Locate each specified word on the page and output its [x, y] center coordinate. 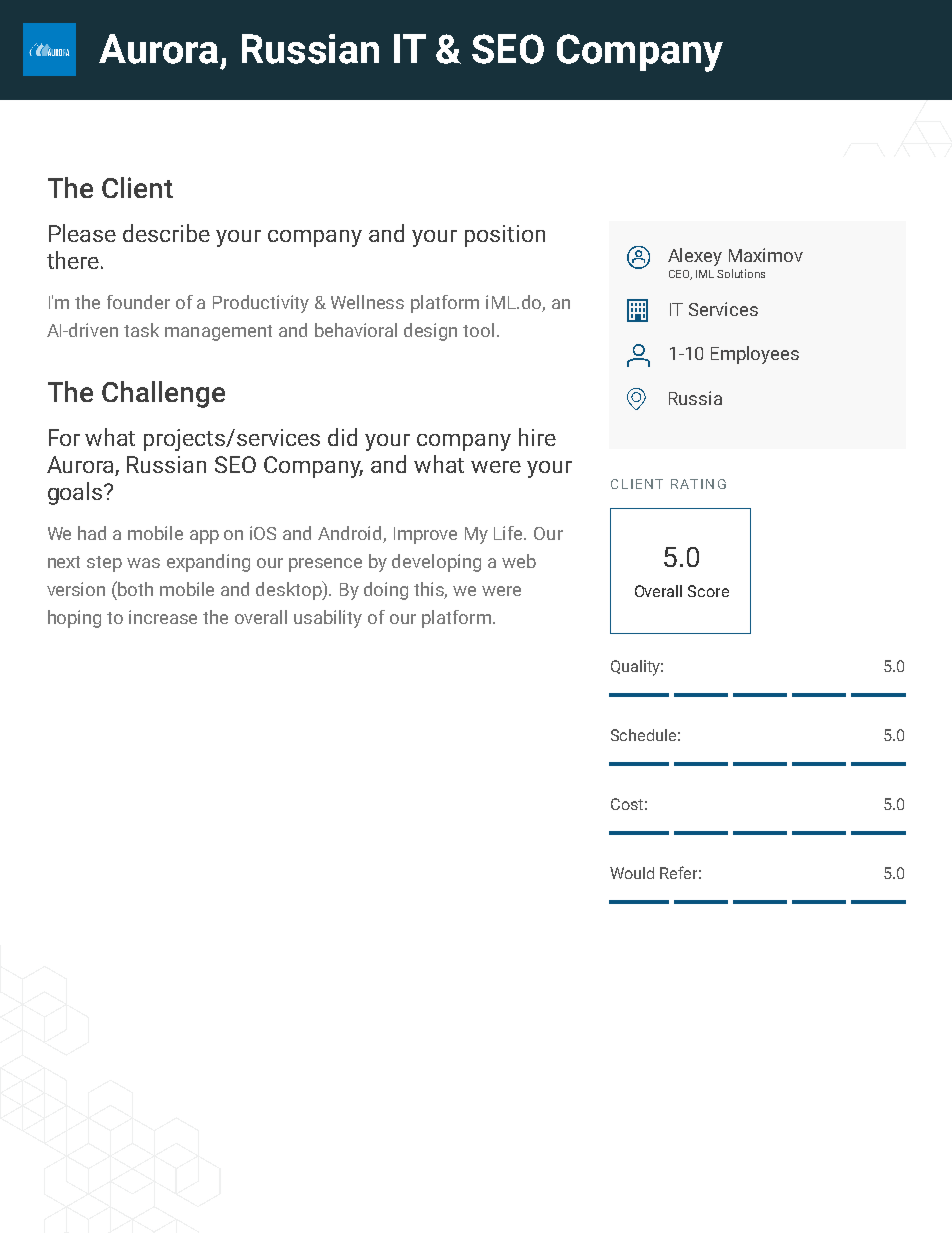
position [505, 236]
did [342, 437]
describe [166, 233]
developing [436, 563]
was [143, 563]
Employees [755, 355]
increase [163, 617]
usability [328, 619]
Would [632, 873]
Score [708, 591]
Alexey [695, 257]
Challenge [163, 394]
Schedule [643, 735]
